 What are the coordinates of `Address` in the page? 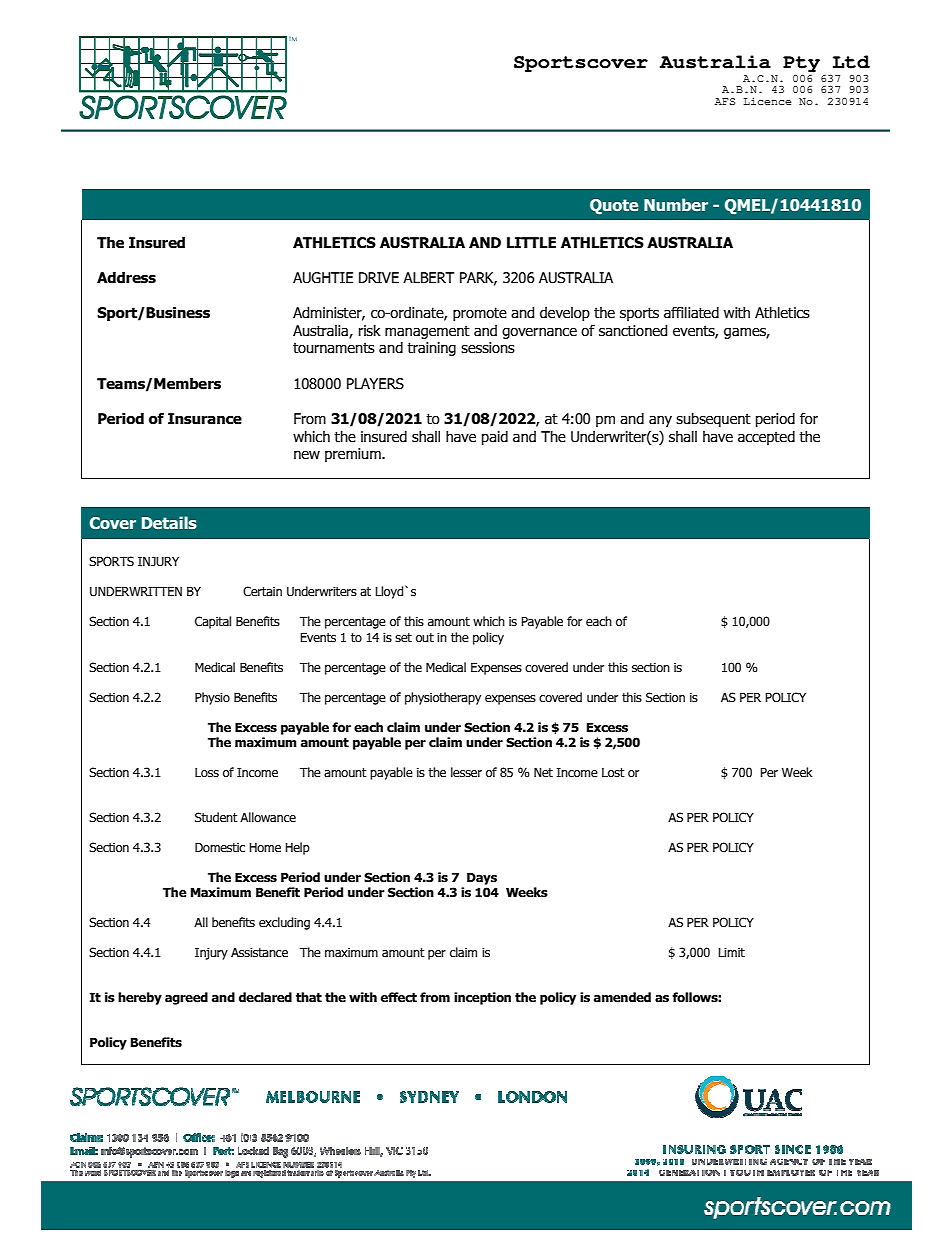 It's located at (126, 278).
